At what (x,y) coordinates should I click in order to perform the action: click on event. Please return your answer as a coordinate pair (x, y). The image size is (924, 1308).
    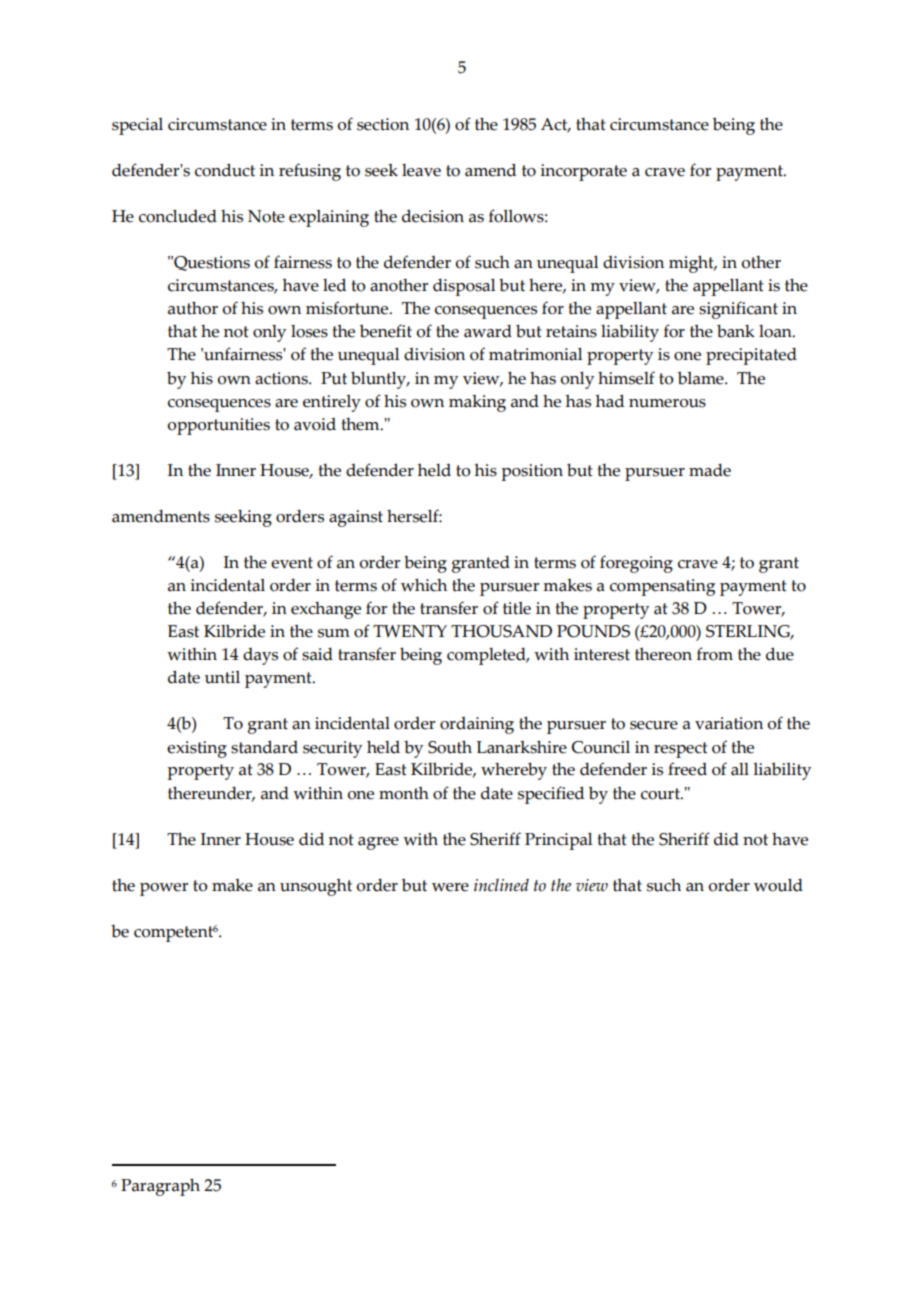
    Looking at the image, I should click on (292, 563).
